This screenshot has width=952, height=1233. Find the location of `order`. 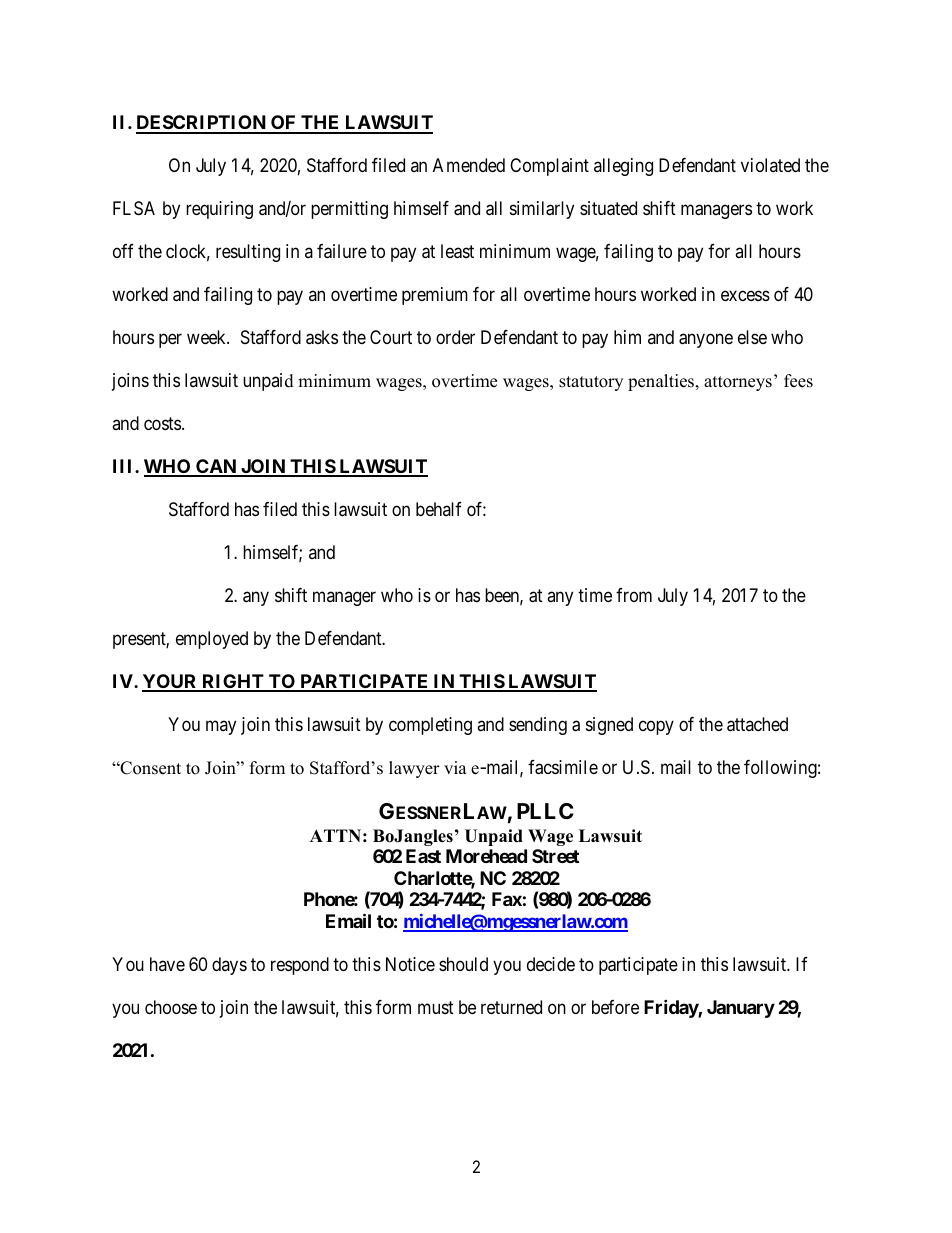

order is located at coordinates (455, 337).
